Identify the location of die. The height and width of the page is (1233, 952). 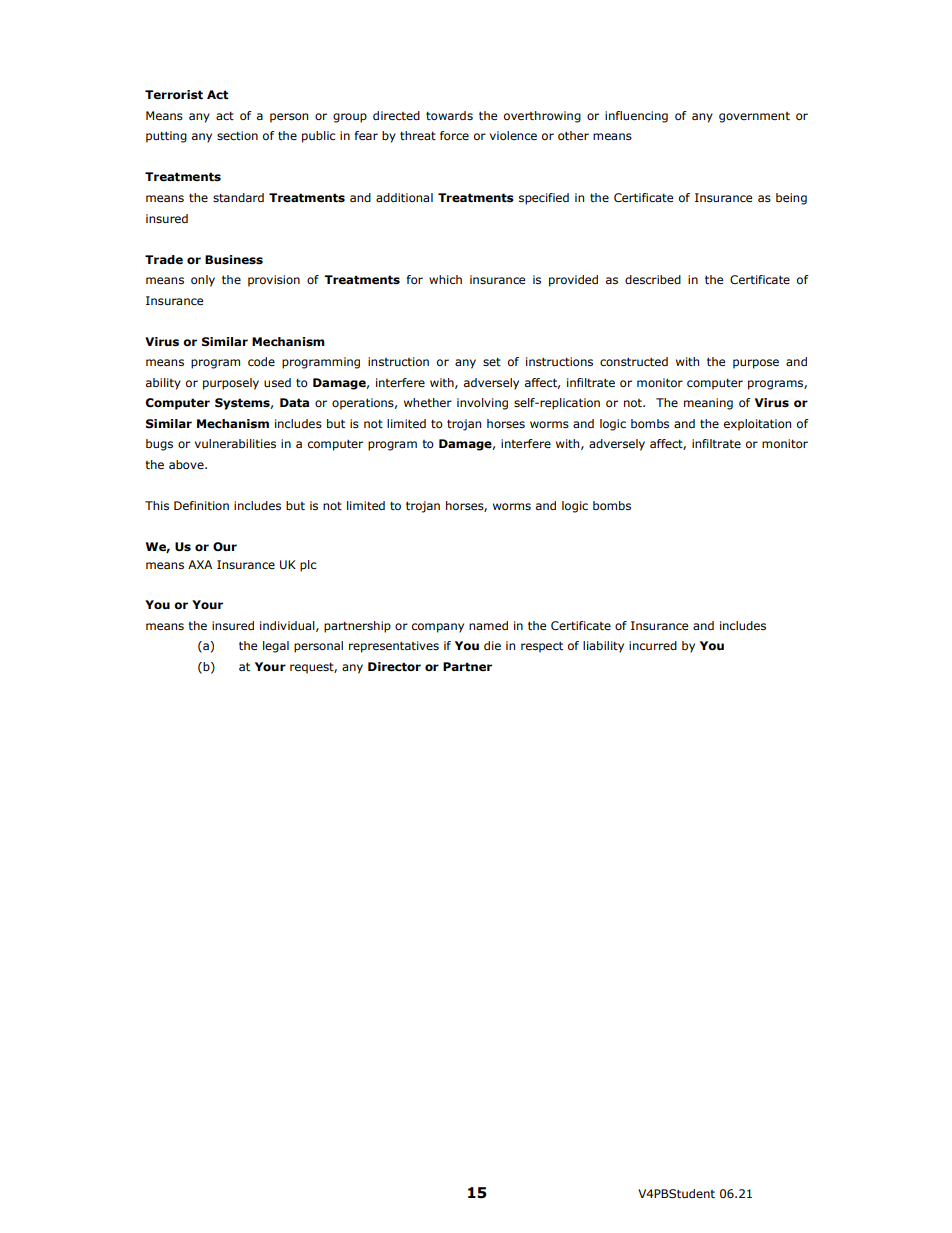
(492, 645).
